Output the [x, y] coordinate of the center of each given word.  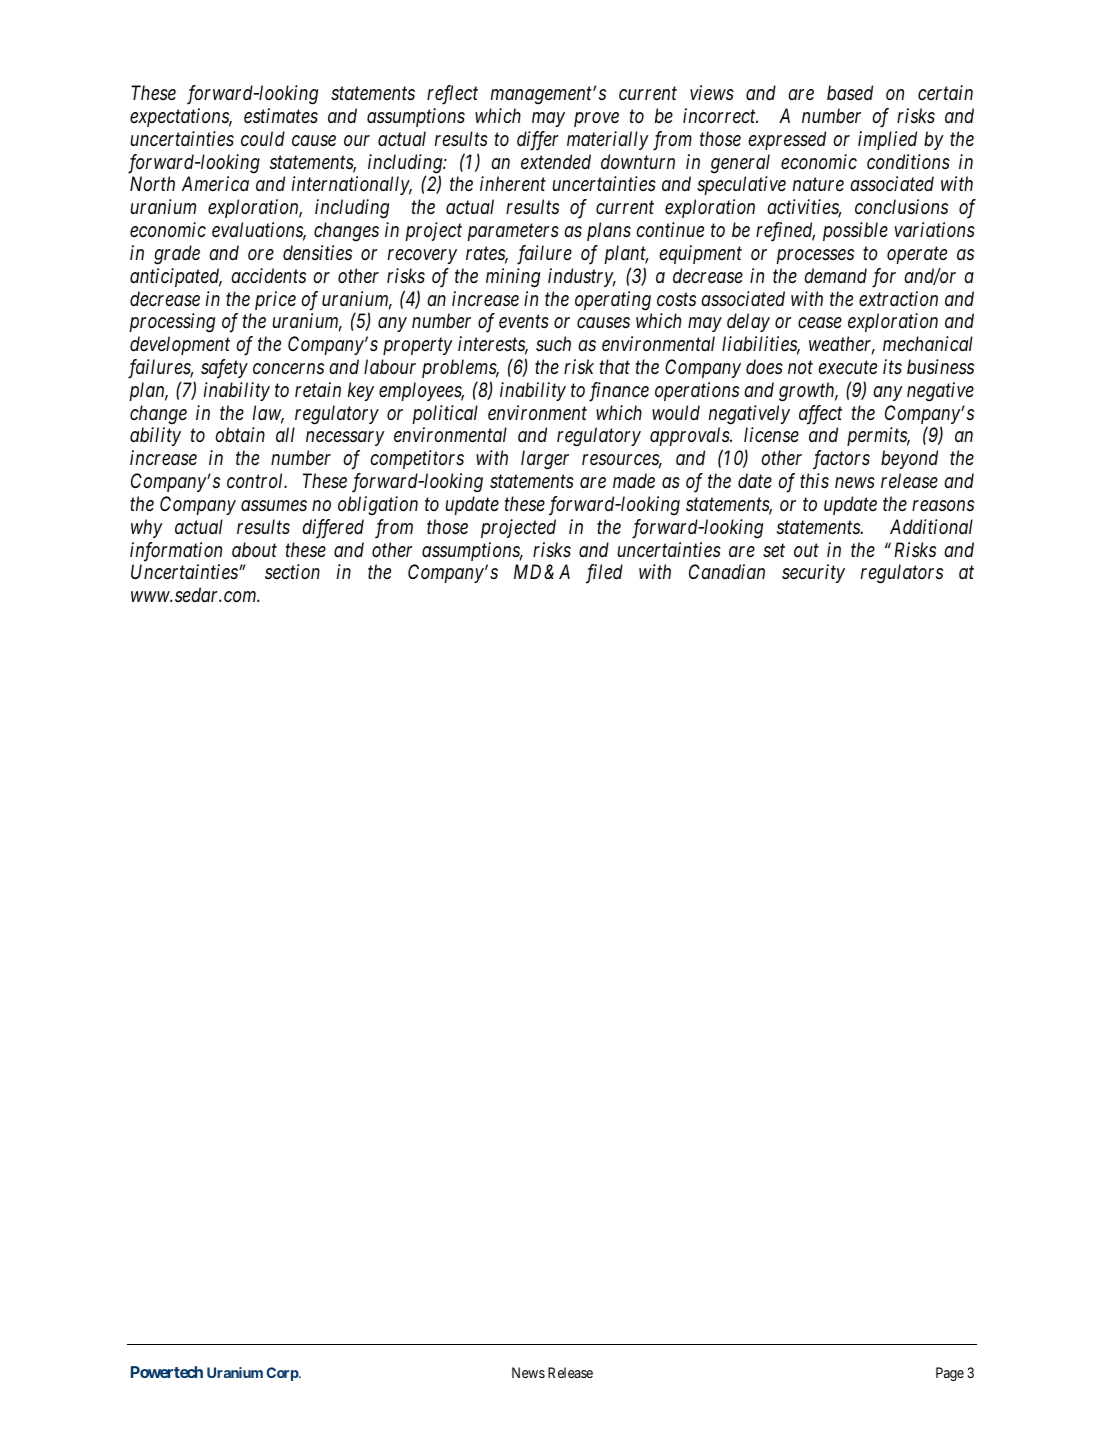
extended [556, 161]
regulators [902, 574]
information [176, 552]
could [263, 138]
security [813, 574]
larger [545, 460]
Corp [283, 1374]
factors [841, 460]
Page [950, 1374]
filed [604, 574]
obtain [240, 434]
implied [887, 140]
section [292, 572]
